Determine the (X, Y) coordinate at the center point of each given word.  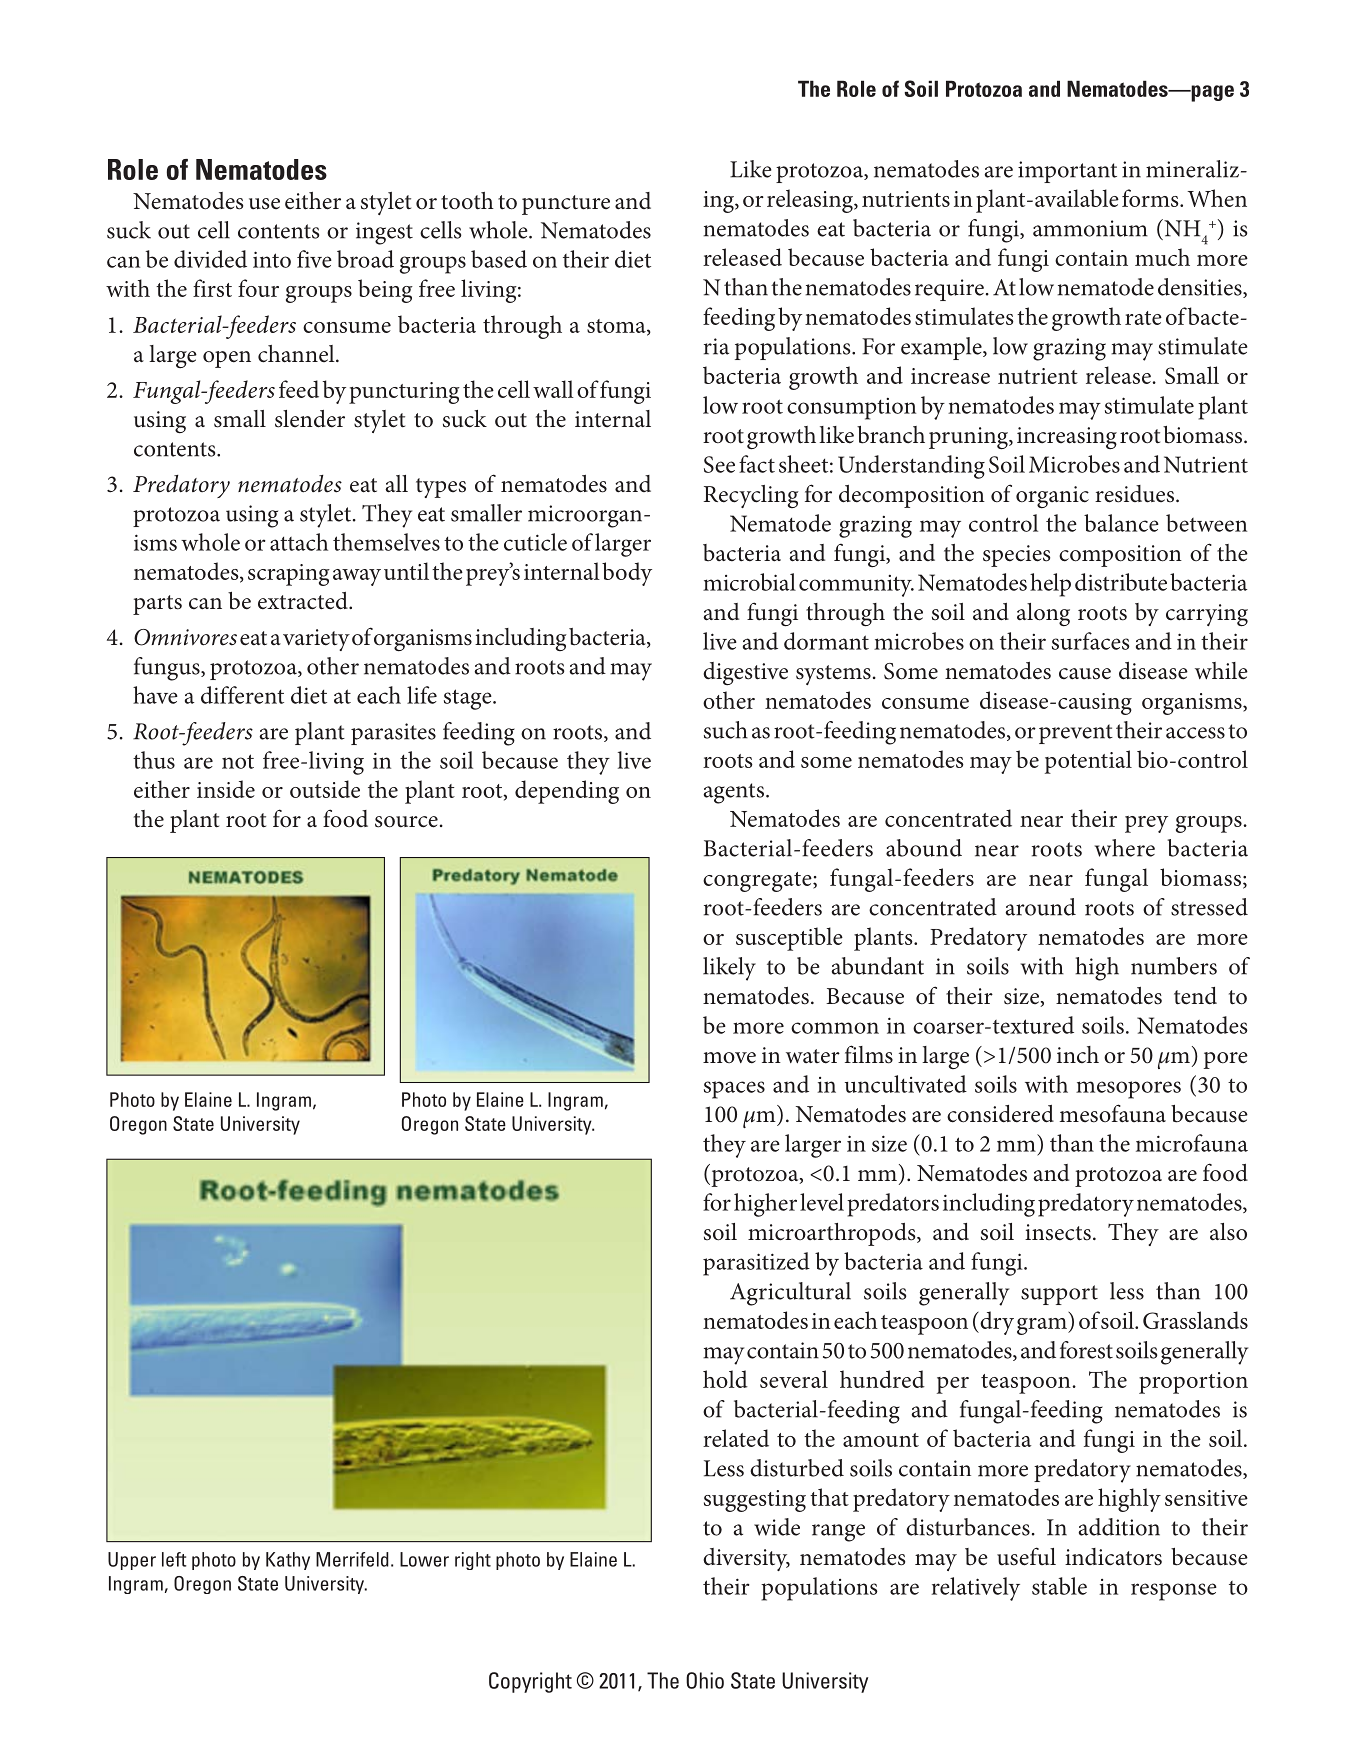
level (822, 1202)
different (242, 695)
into (272, 259)
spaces (734, 1090)
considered (1000, 1114)
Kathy (288, 1561)
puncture (566, 205)
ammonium (1090, 228)
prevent (1076, 734)
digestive (745, 673)
